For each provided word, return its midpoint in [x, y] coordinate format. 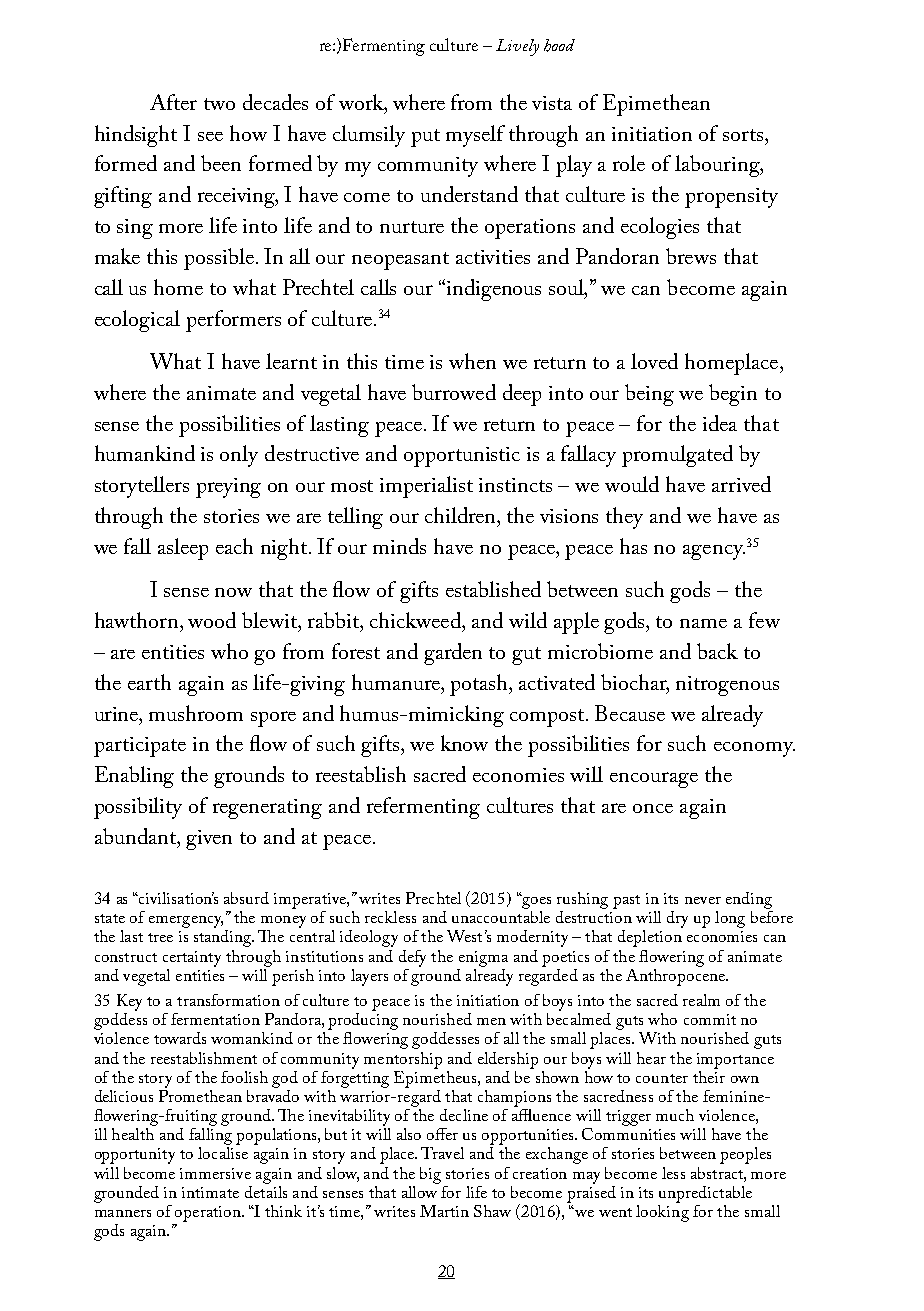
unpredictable [705, 1194]
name [703, 623]
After [173, 102]
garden [453, 654]
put [425, 138]
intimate [210, 1192]
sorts [744, 135]
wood [212, 620]
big [430, 1175]
